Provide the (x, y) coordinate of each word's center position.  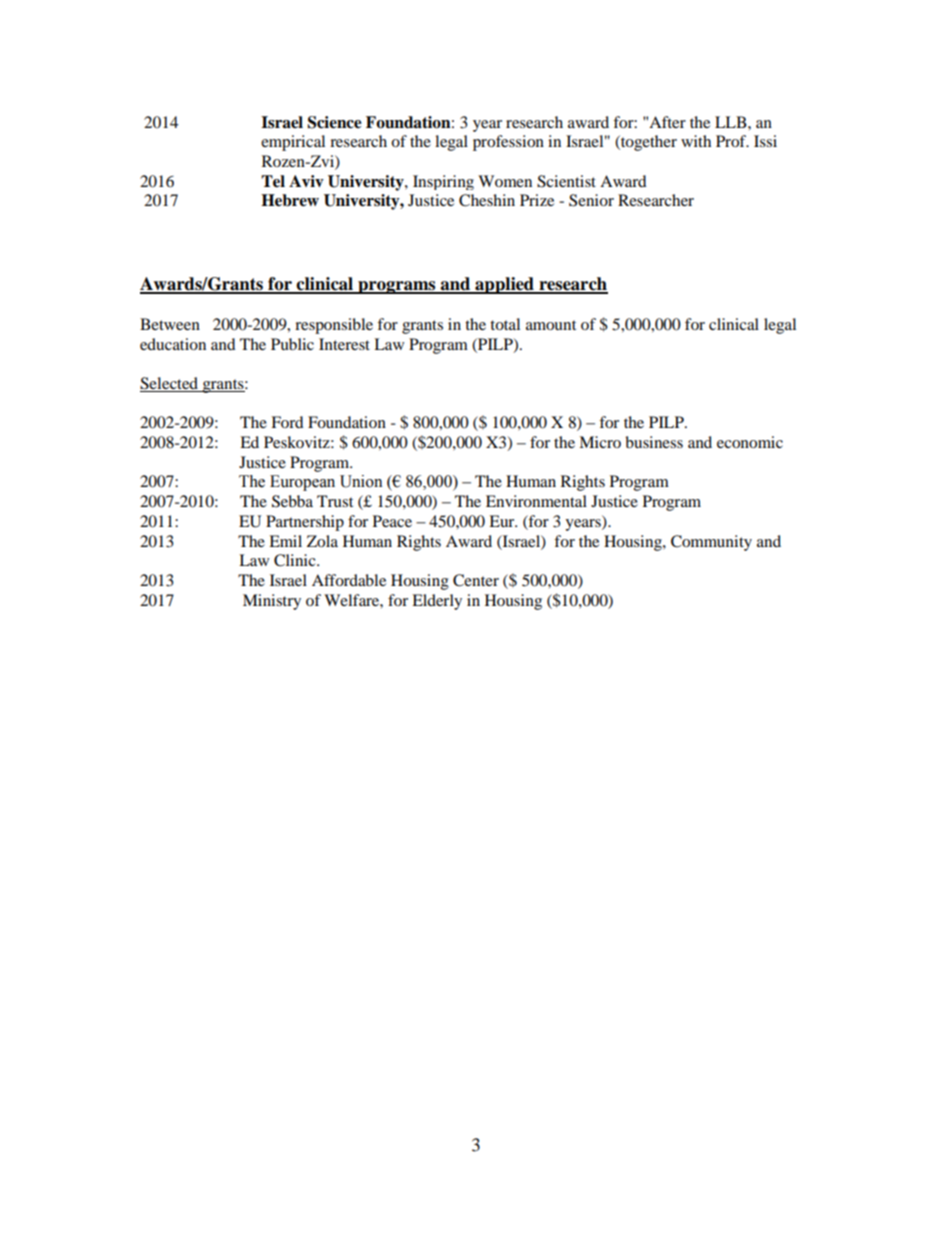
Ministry (272, 602)
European (302, 483)
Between (170, 324)
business (654, 442)
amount (551, 325)
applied (504, 285)
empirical (293, 143)
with (696, 141)
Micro (600, 442)
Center (476, 580)
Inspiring (443, 182)
